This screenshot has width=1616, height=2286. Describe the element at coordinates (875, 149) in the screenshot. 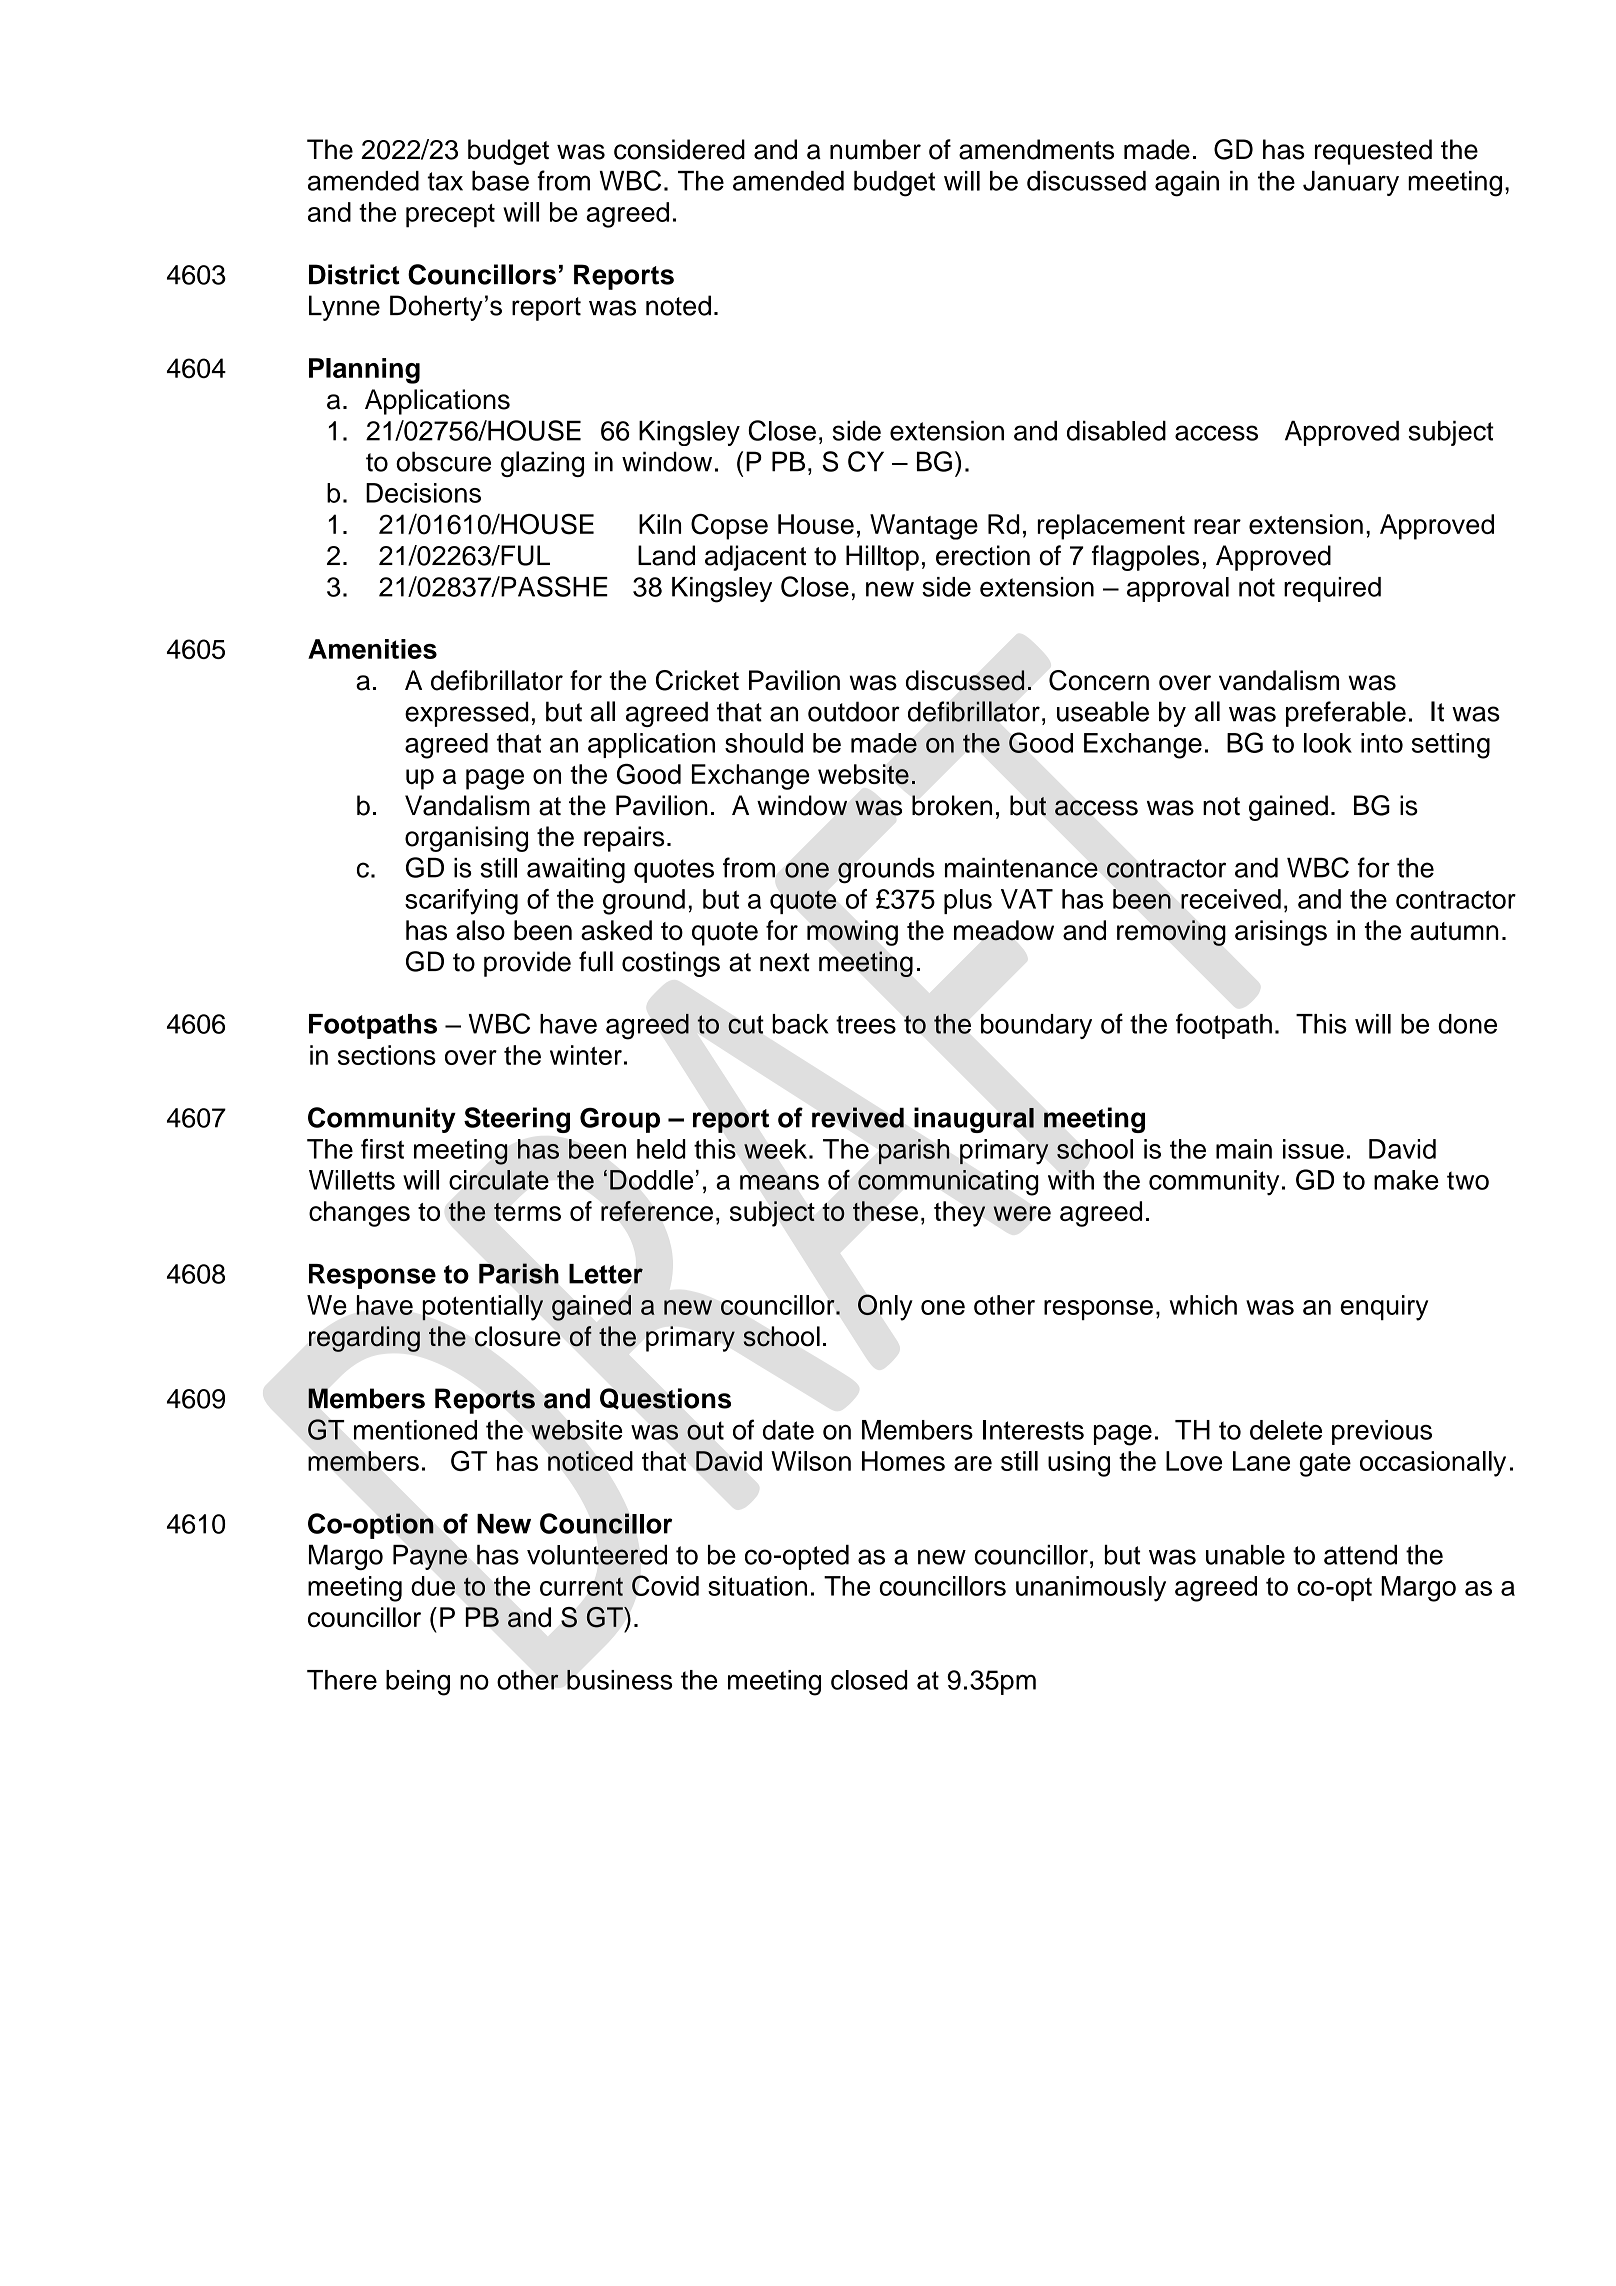

I see `number` at that location.
